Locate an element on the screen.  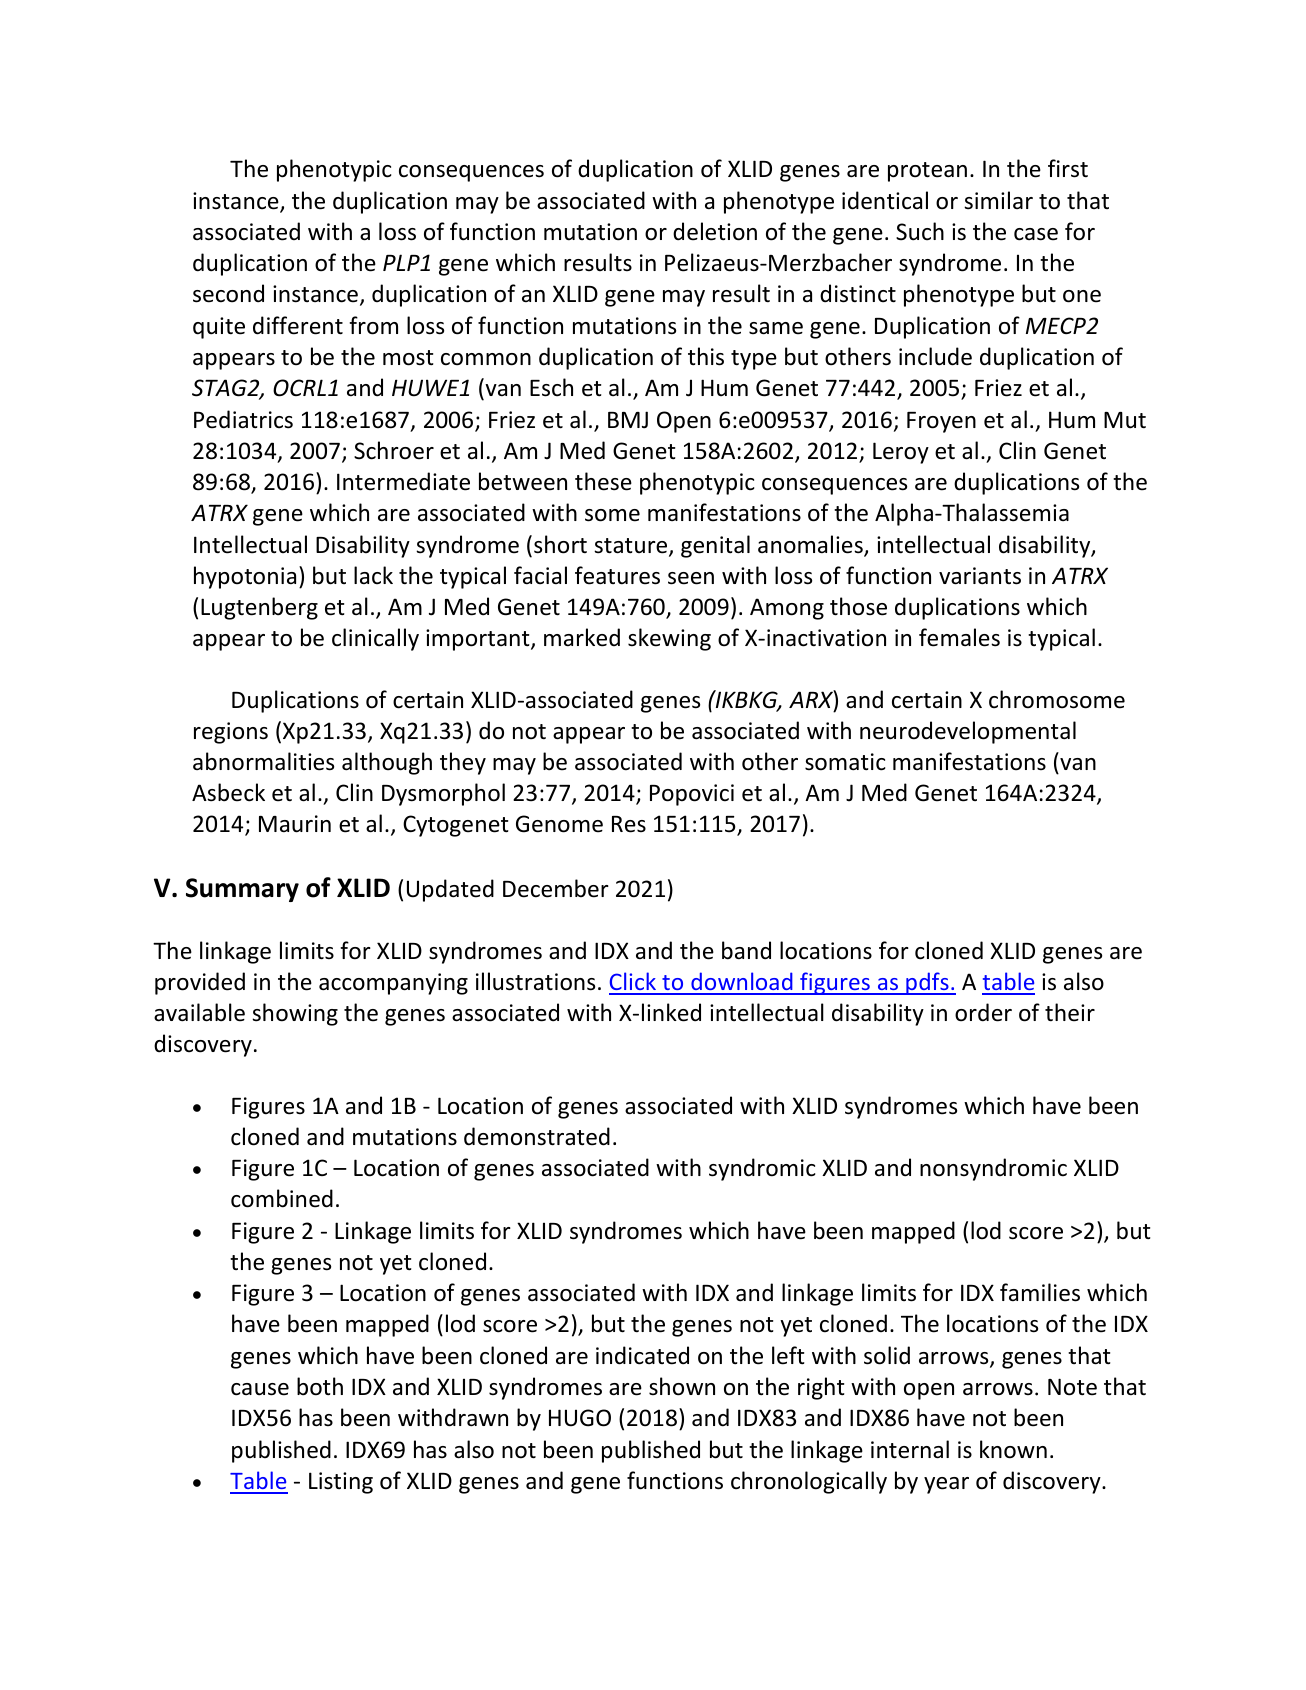
similar is located at coordinates (998, 200).
